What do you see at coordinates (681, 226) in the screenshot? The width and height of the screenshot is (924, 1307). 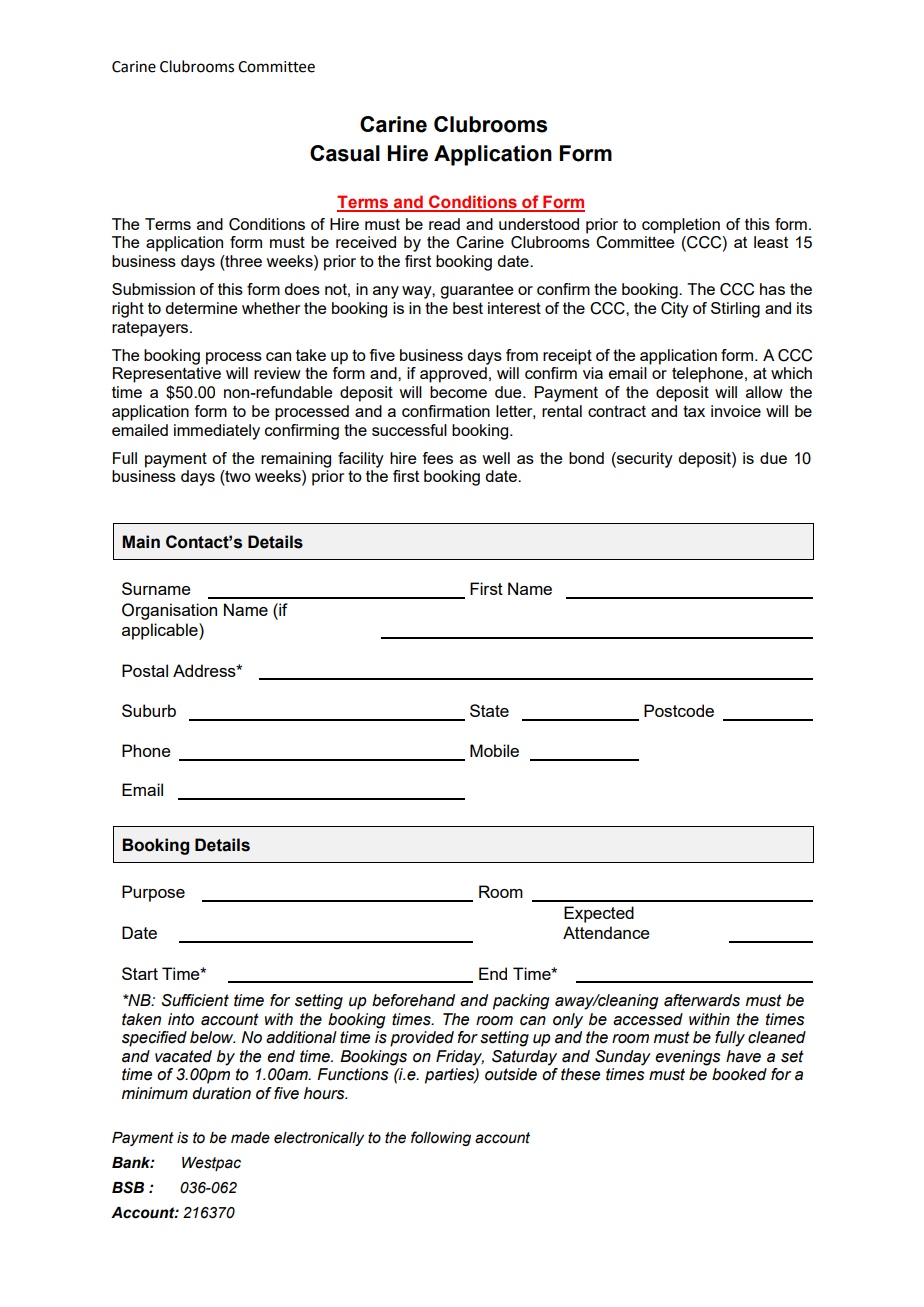 I see `completion` at bounding box center [681, 226].
